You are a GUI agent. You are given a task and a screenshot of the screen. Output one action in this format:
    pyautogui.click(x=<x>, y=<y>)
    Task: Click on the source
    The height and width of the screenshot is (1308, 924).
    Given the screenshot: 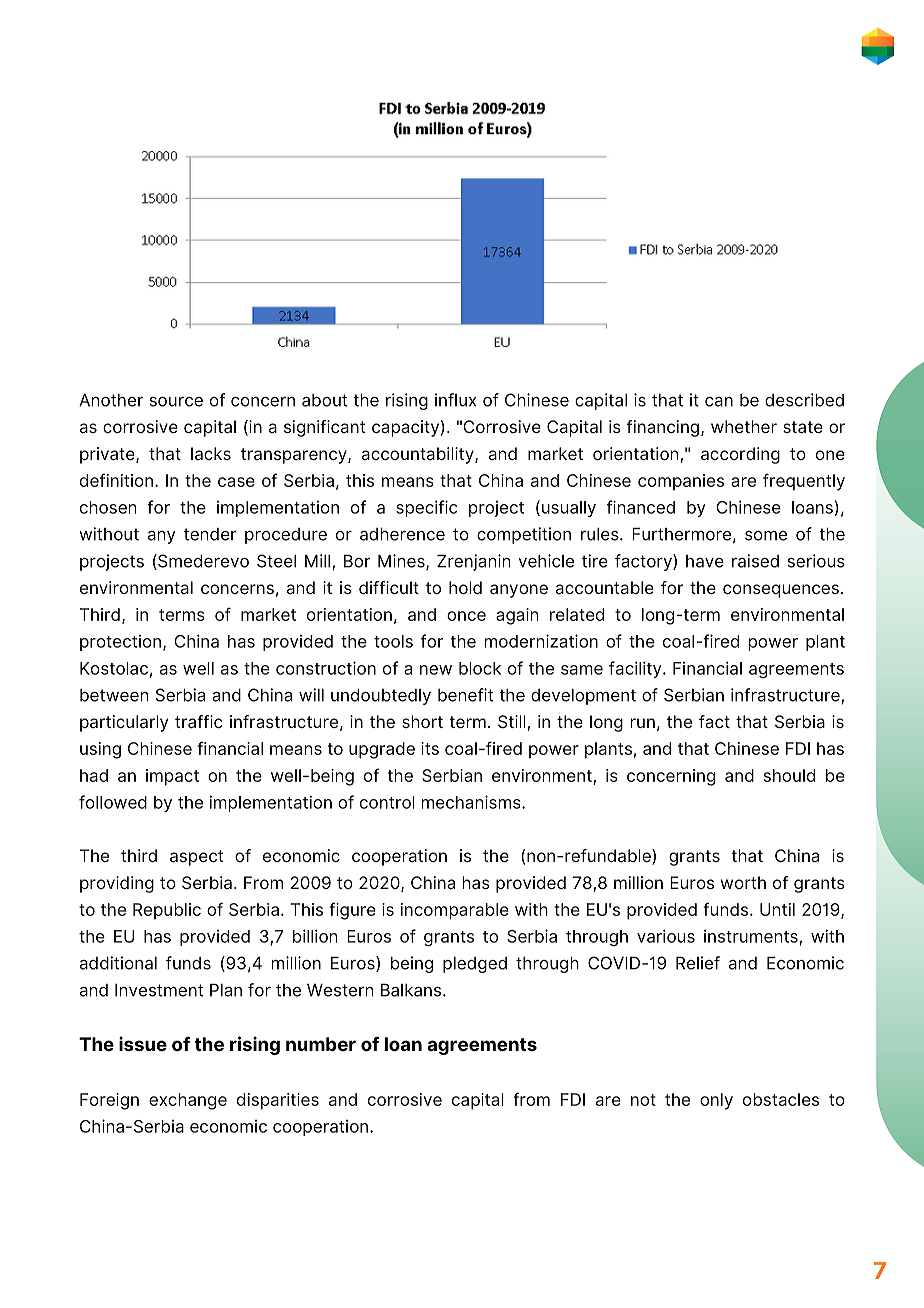 What is the action you would take?
    pyautogui.click(x=176, y=402)
